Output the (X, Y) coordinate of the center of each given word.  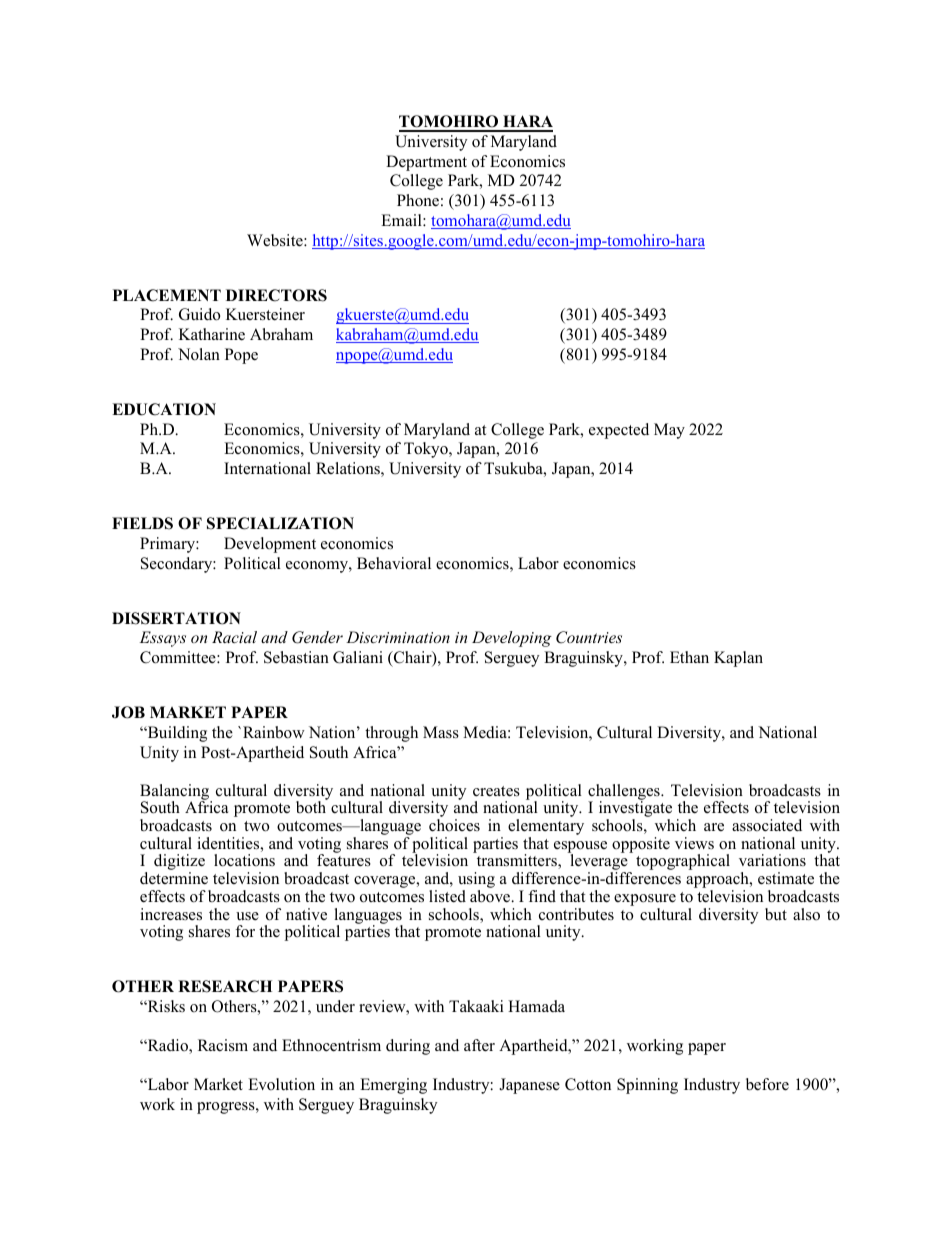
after (479, 1045)
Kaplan (738, 659)
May (669, 431)
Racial (234, 637)
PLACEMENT (167, 295)
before (767, 1084)
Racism (223, 1045)
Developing (512, 639)
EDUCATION (164, 409)
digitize (179, 863)
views (694, 843)
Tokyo (427, 450)
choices (454, 825)
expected (619, 431)
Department (426, 163)
